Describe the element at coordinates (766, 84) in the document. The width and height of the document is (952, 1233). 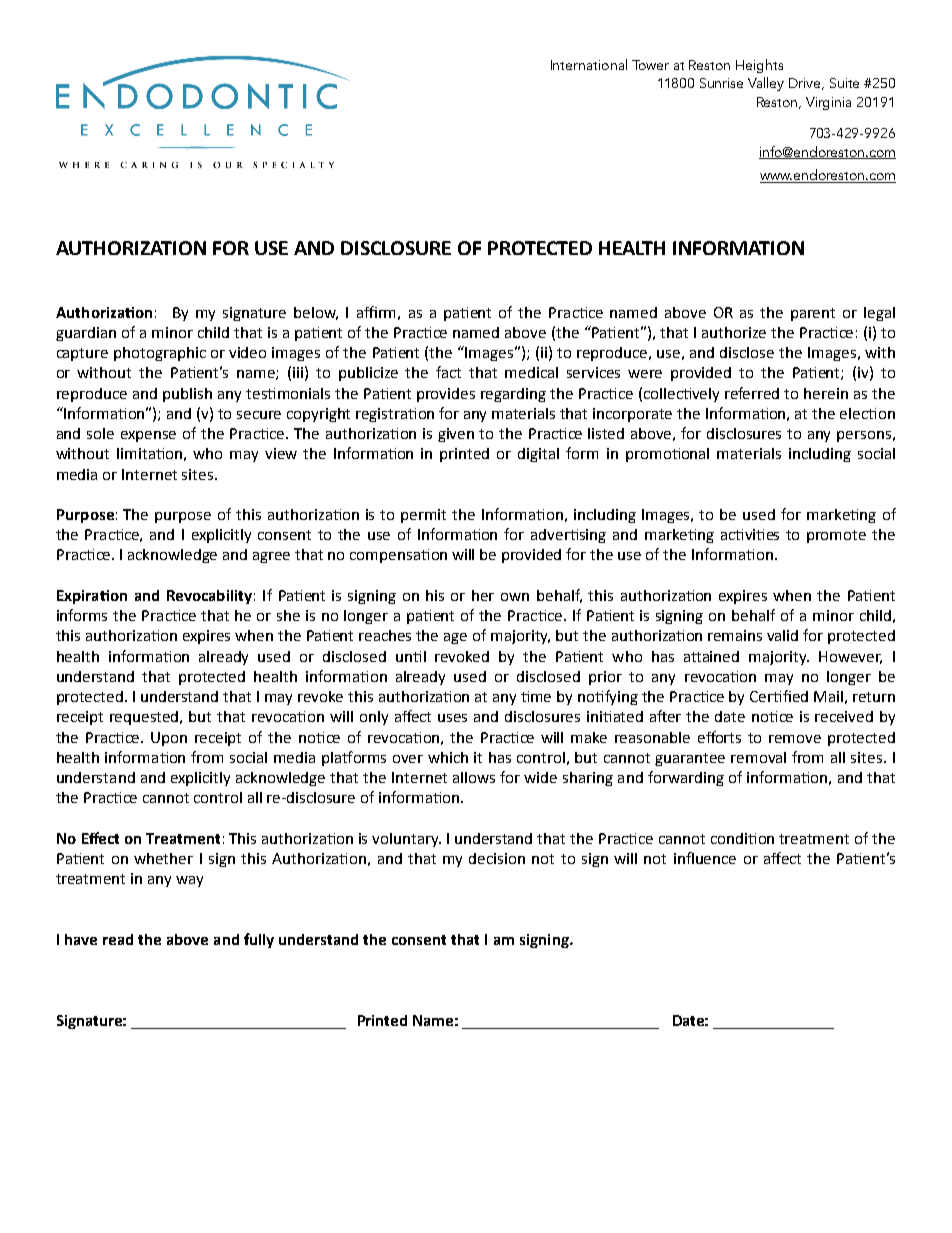
I see `Valley` at that location.
